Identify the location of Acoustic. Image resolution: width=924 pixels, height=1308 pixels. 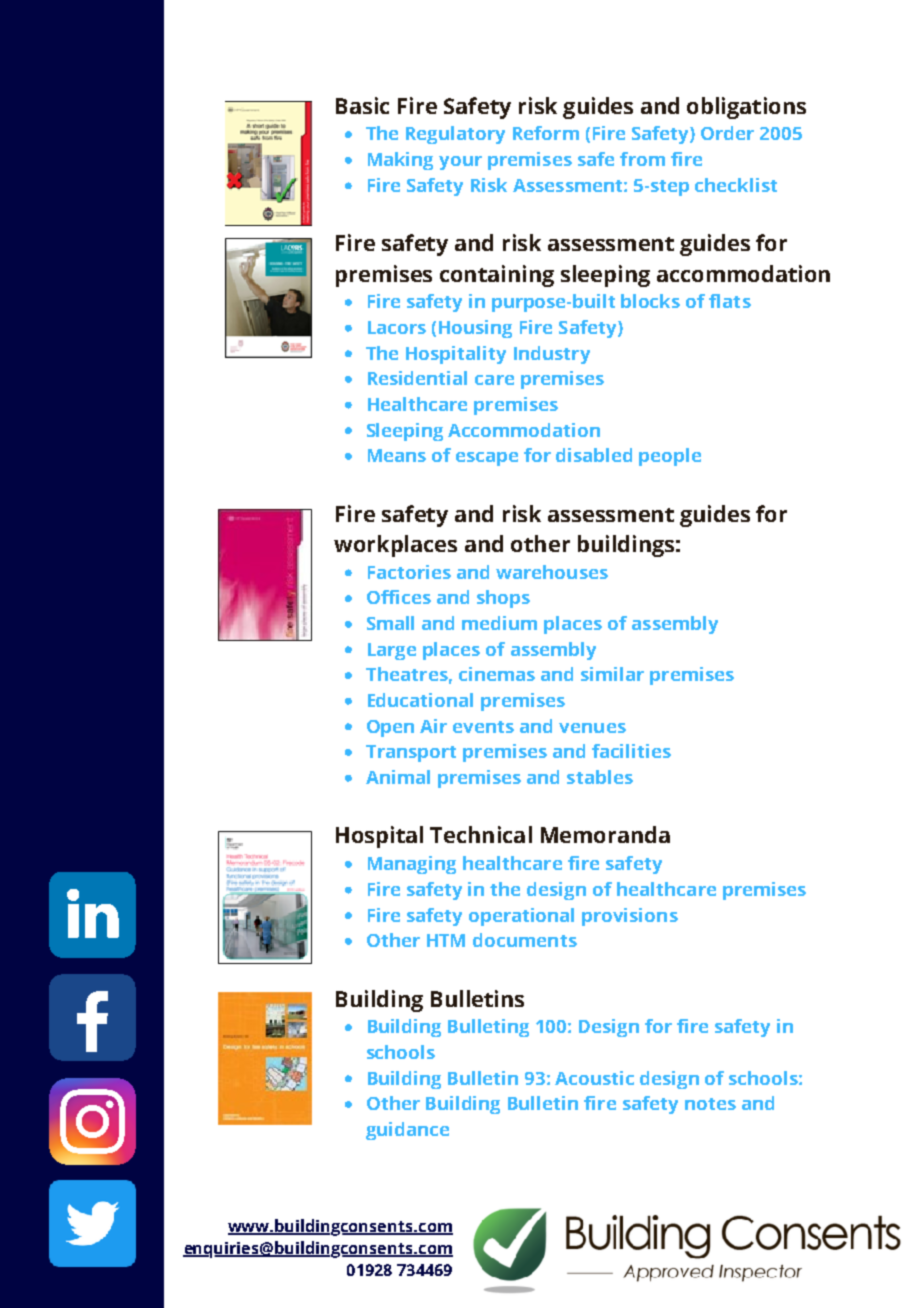
(594, 1078).
